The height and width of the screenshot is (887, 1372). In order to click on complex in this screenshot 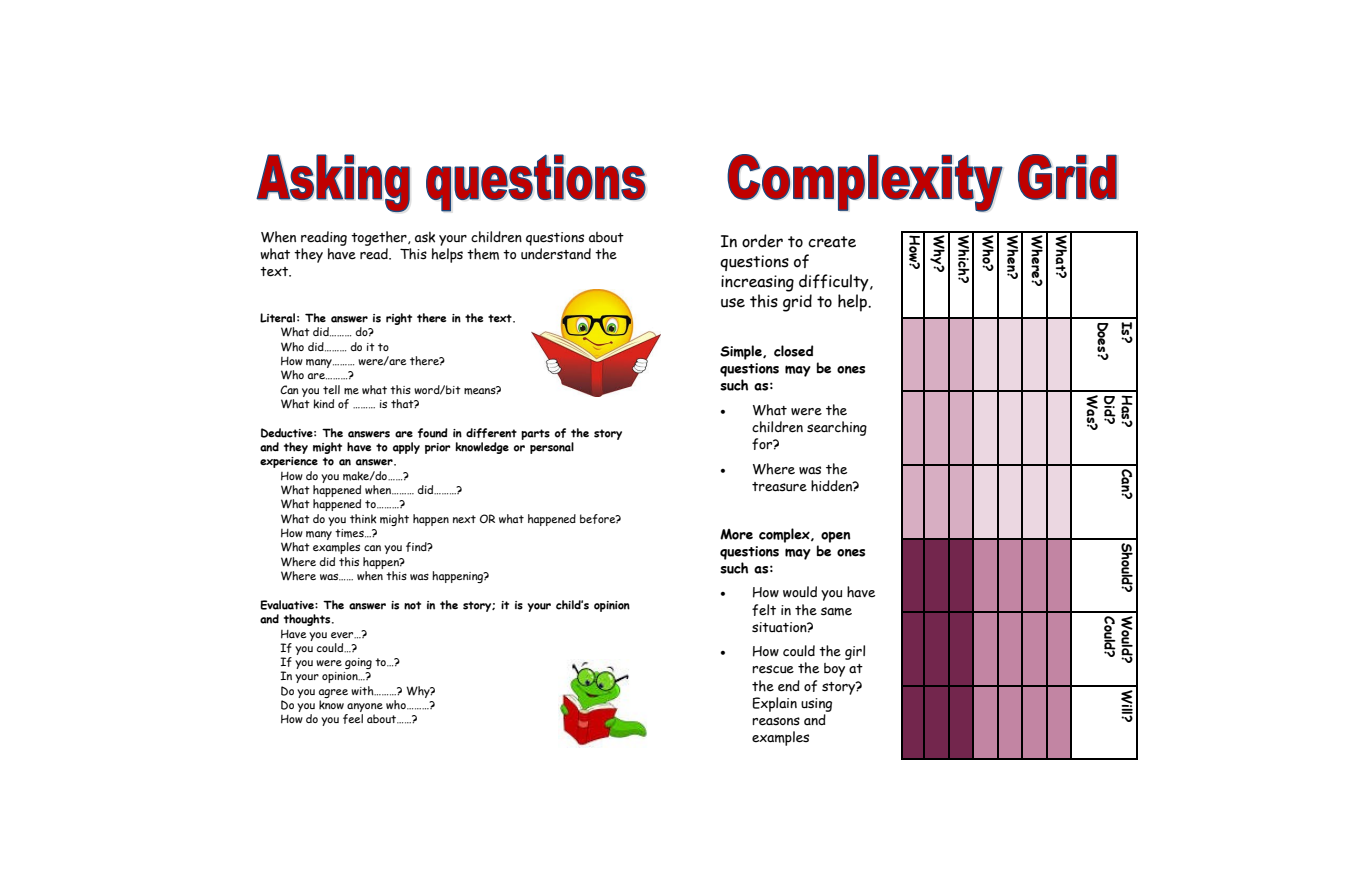, I will do `click(785, 535)`.
